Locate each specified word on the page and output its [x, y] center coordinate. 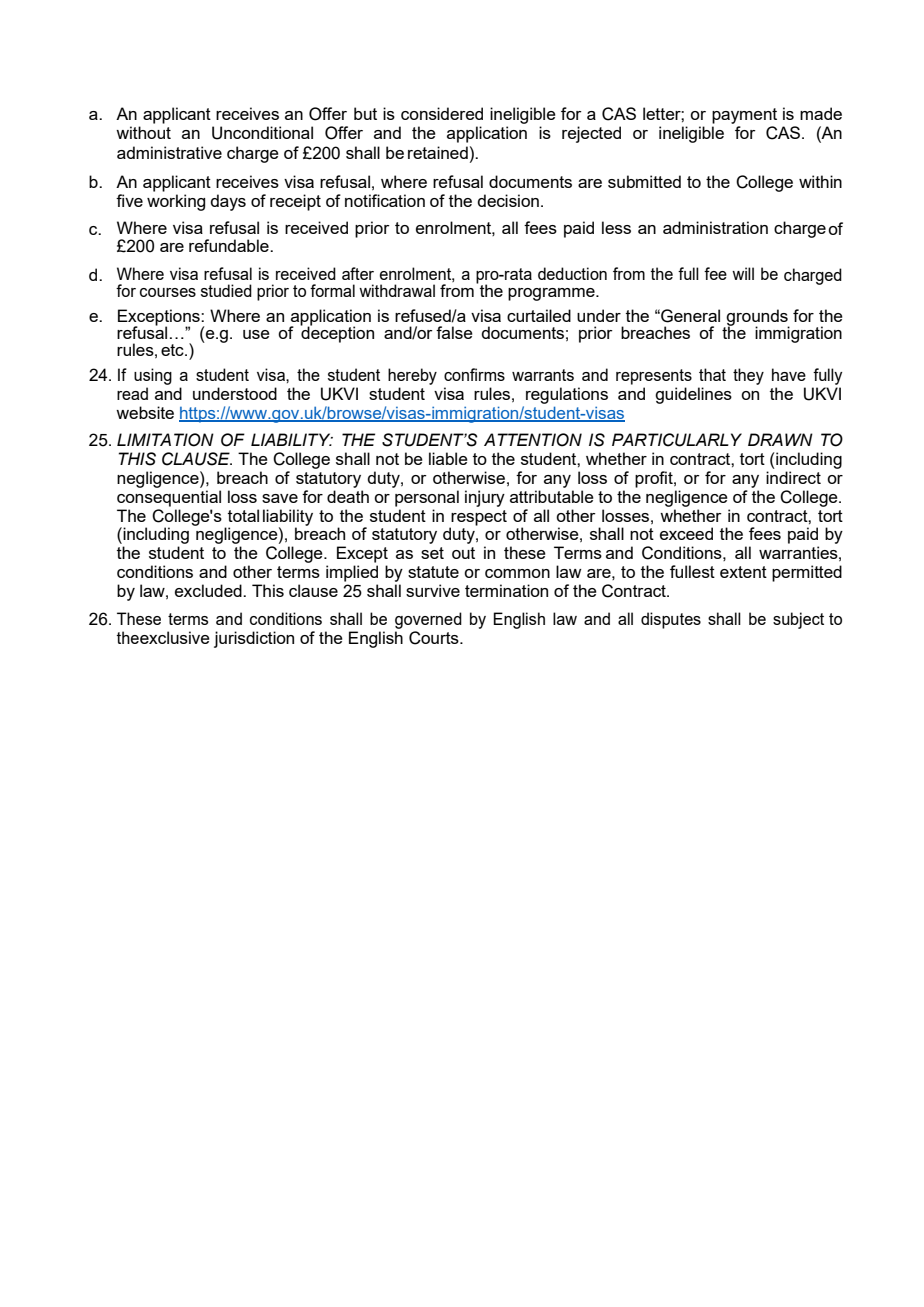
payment [744, 116]
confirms [474, 374]
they [748, 376]
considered [442, 113]
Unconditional [262, 133]
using [153, 376]
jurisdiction [254, 639]
